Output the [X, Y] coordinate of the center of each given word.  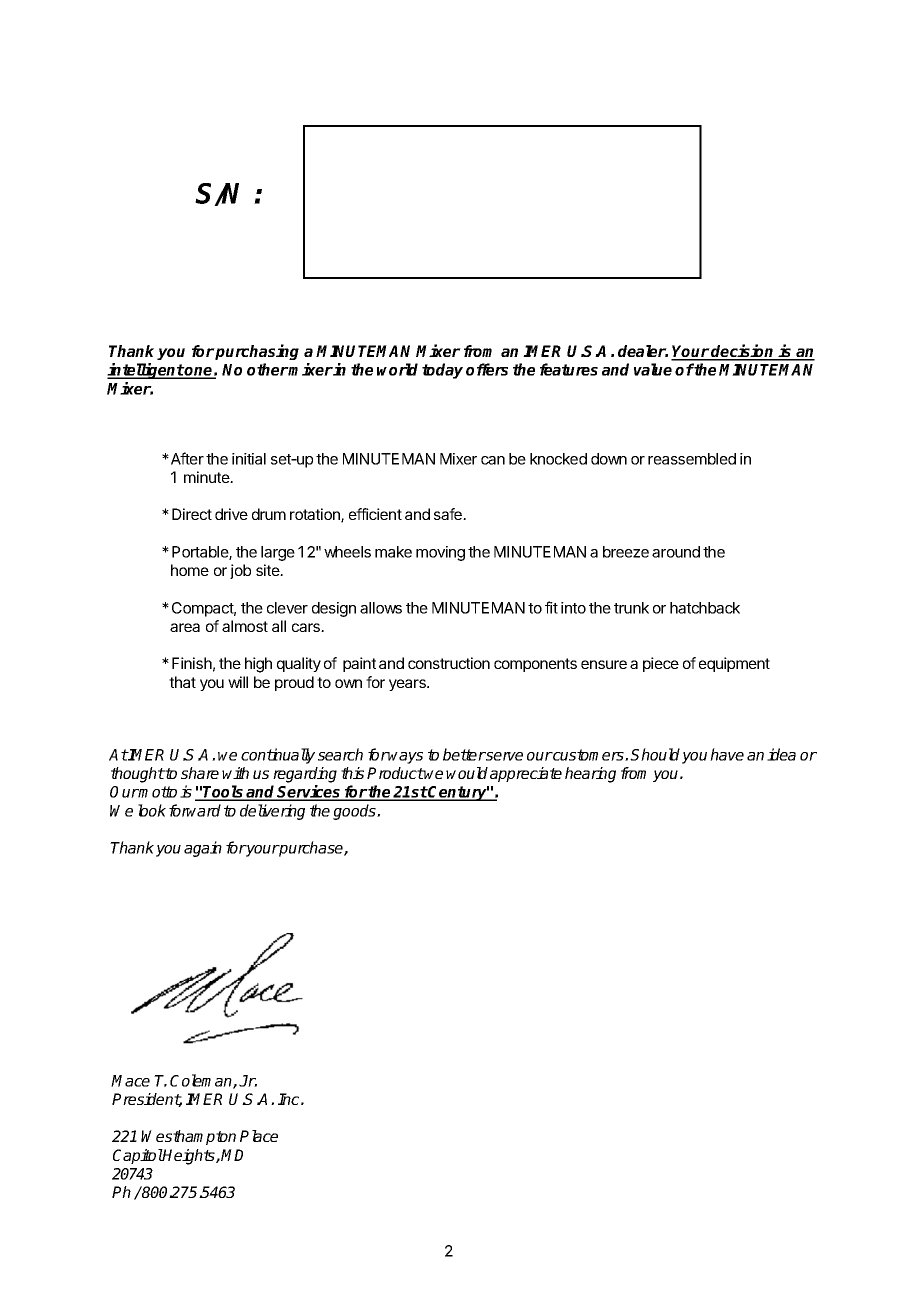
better [464, 754]
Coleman [202, 1081]
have [727, 754]
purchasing [256, 352]
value [653, 369]
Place [259, 1136]
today [442, 371]
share [200, 773]
